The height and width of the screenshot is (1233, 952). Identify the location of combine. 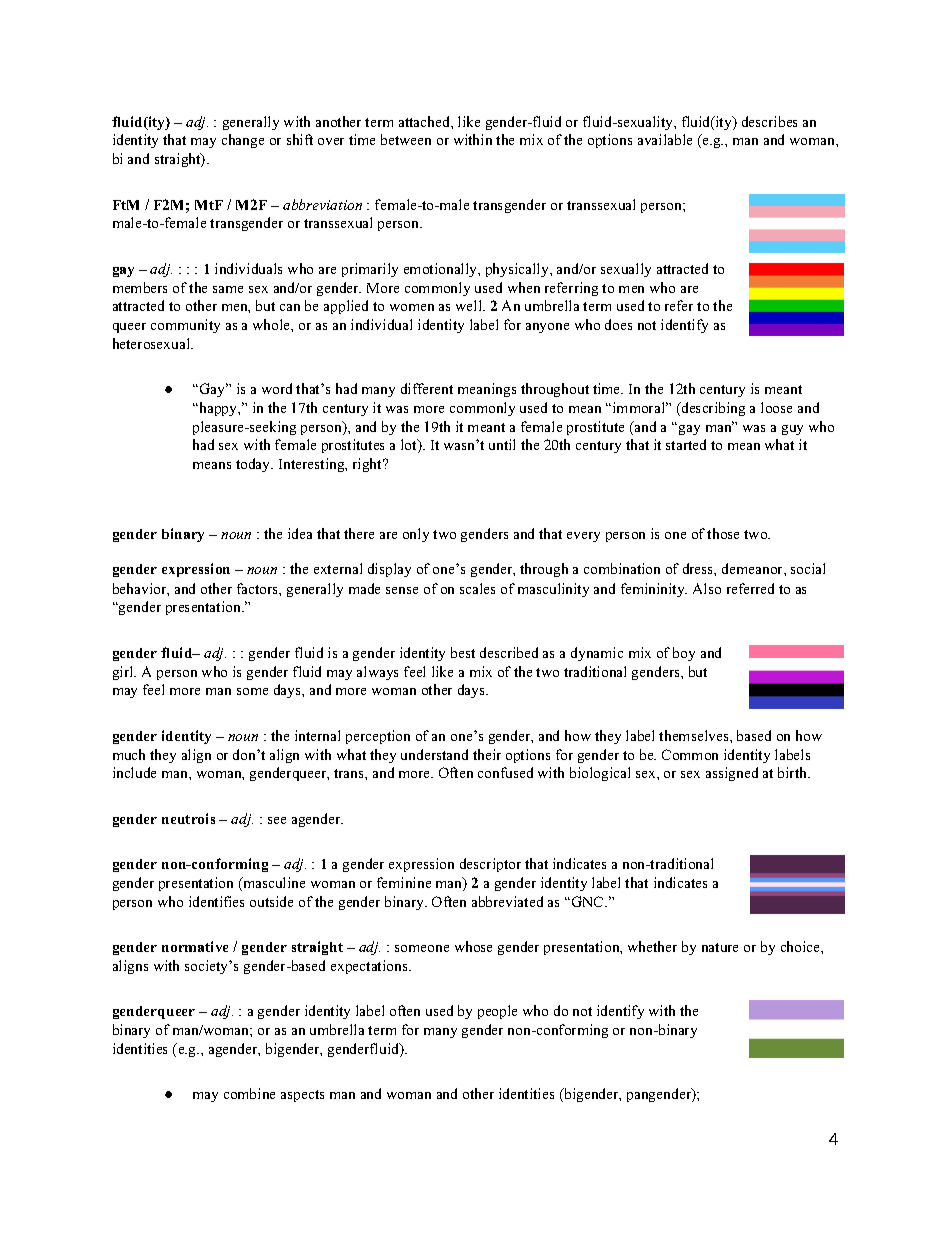
(249, 1093).
